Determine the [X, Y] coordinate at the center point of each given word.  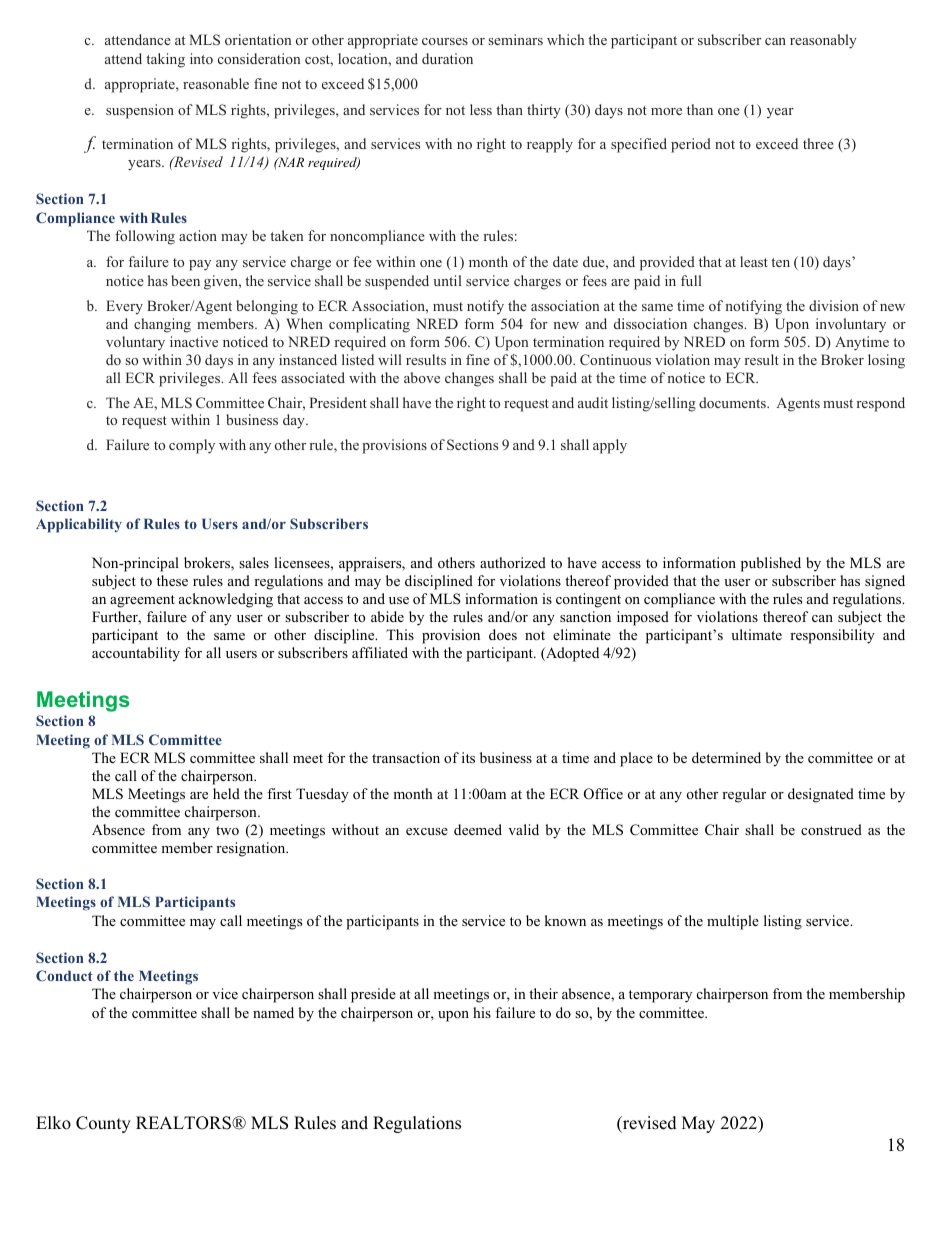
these [172, 580]
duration [447, 58]
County [103, 1124]
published [771, 564]
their [543, 993]
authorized [513, 562]
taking [165, 60]
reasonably [823, 41]
